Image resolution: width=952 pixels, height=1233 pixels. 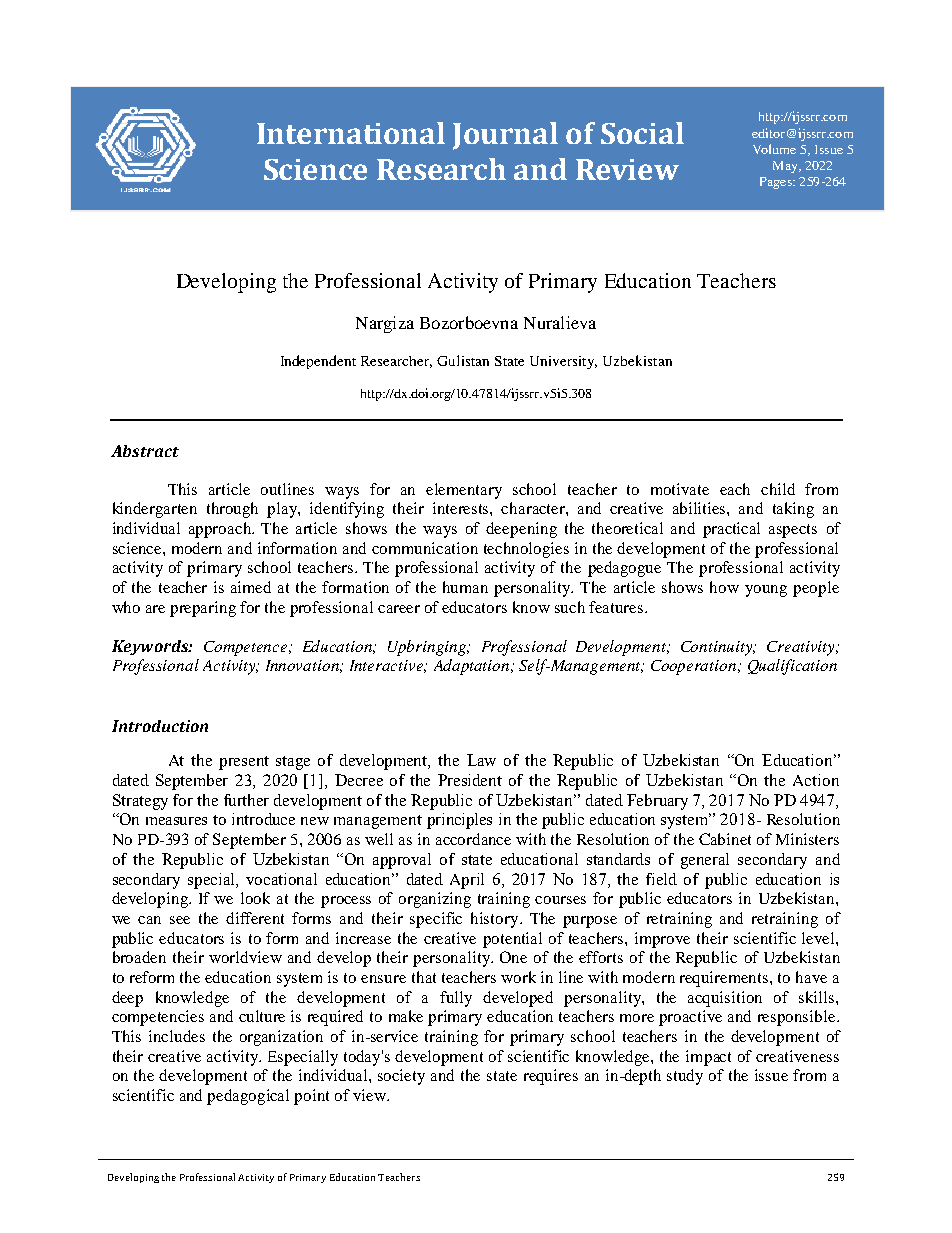 I want to click on preparing, so click(x=203, y=609).
